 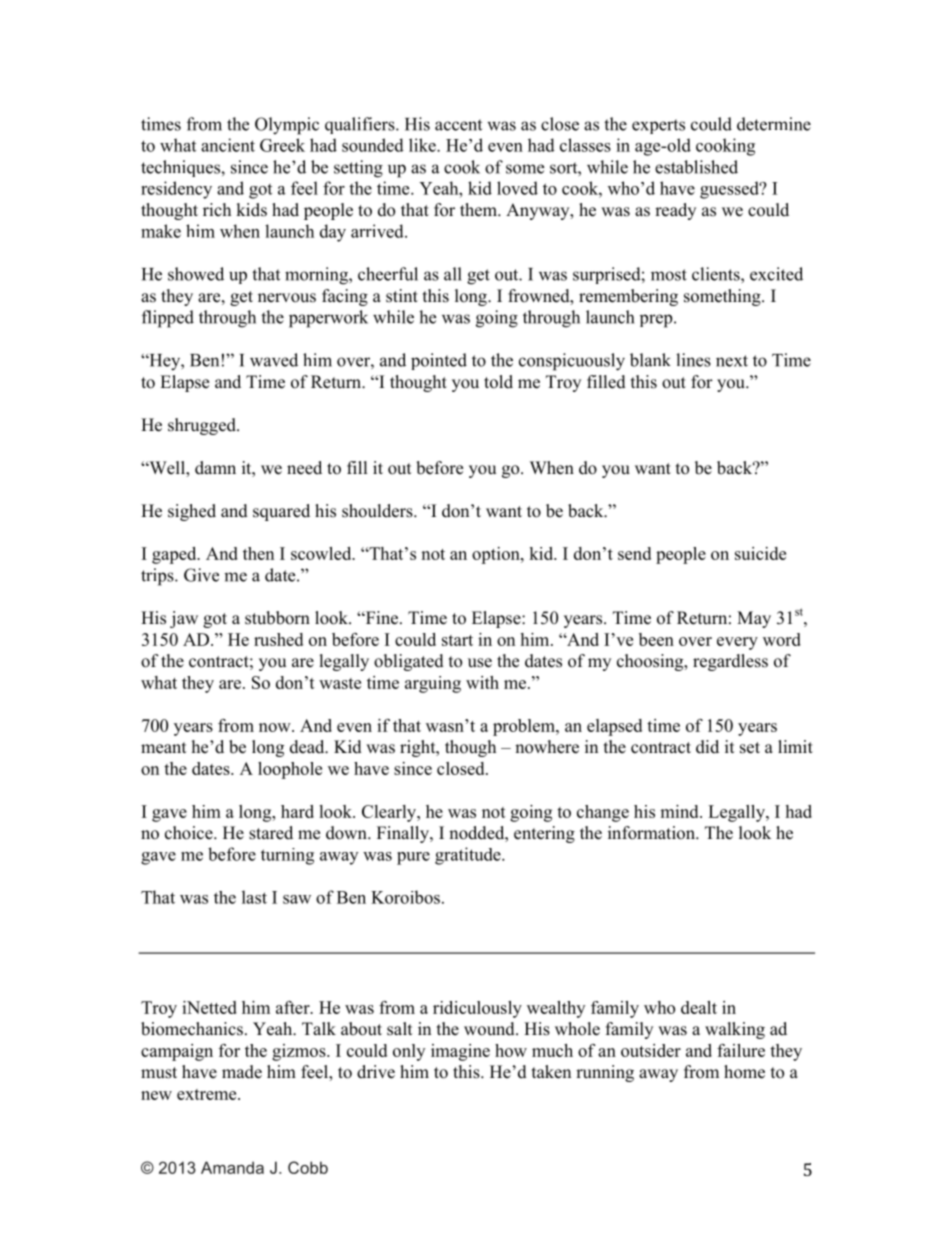 What do you see at coordinates (497, 555) in the screenshot?
I see `option` at bounding box center [497, 555].
